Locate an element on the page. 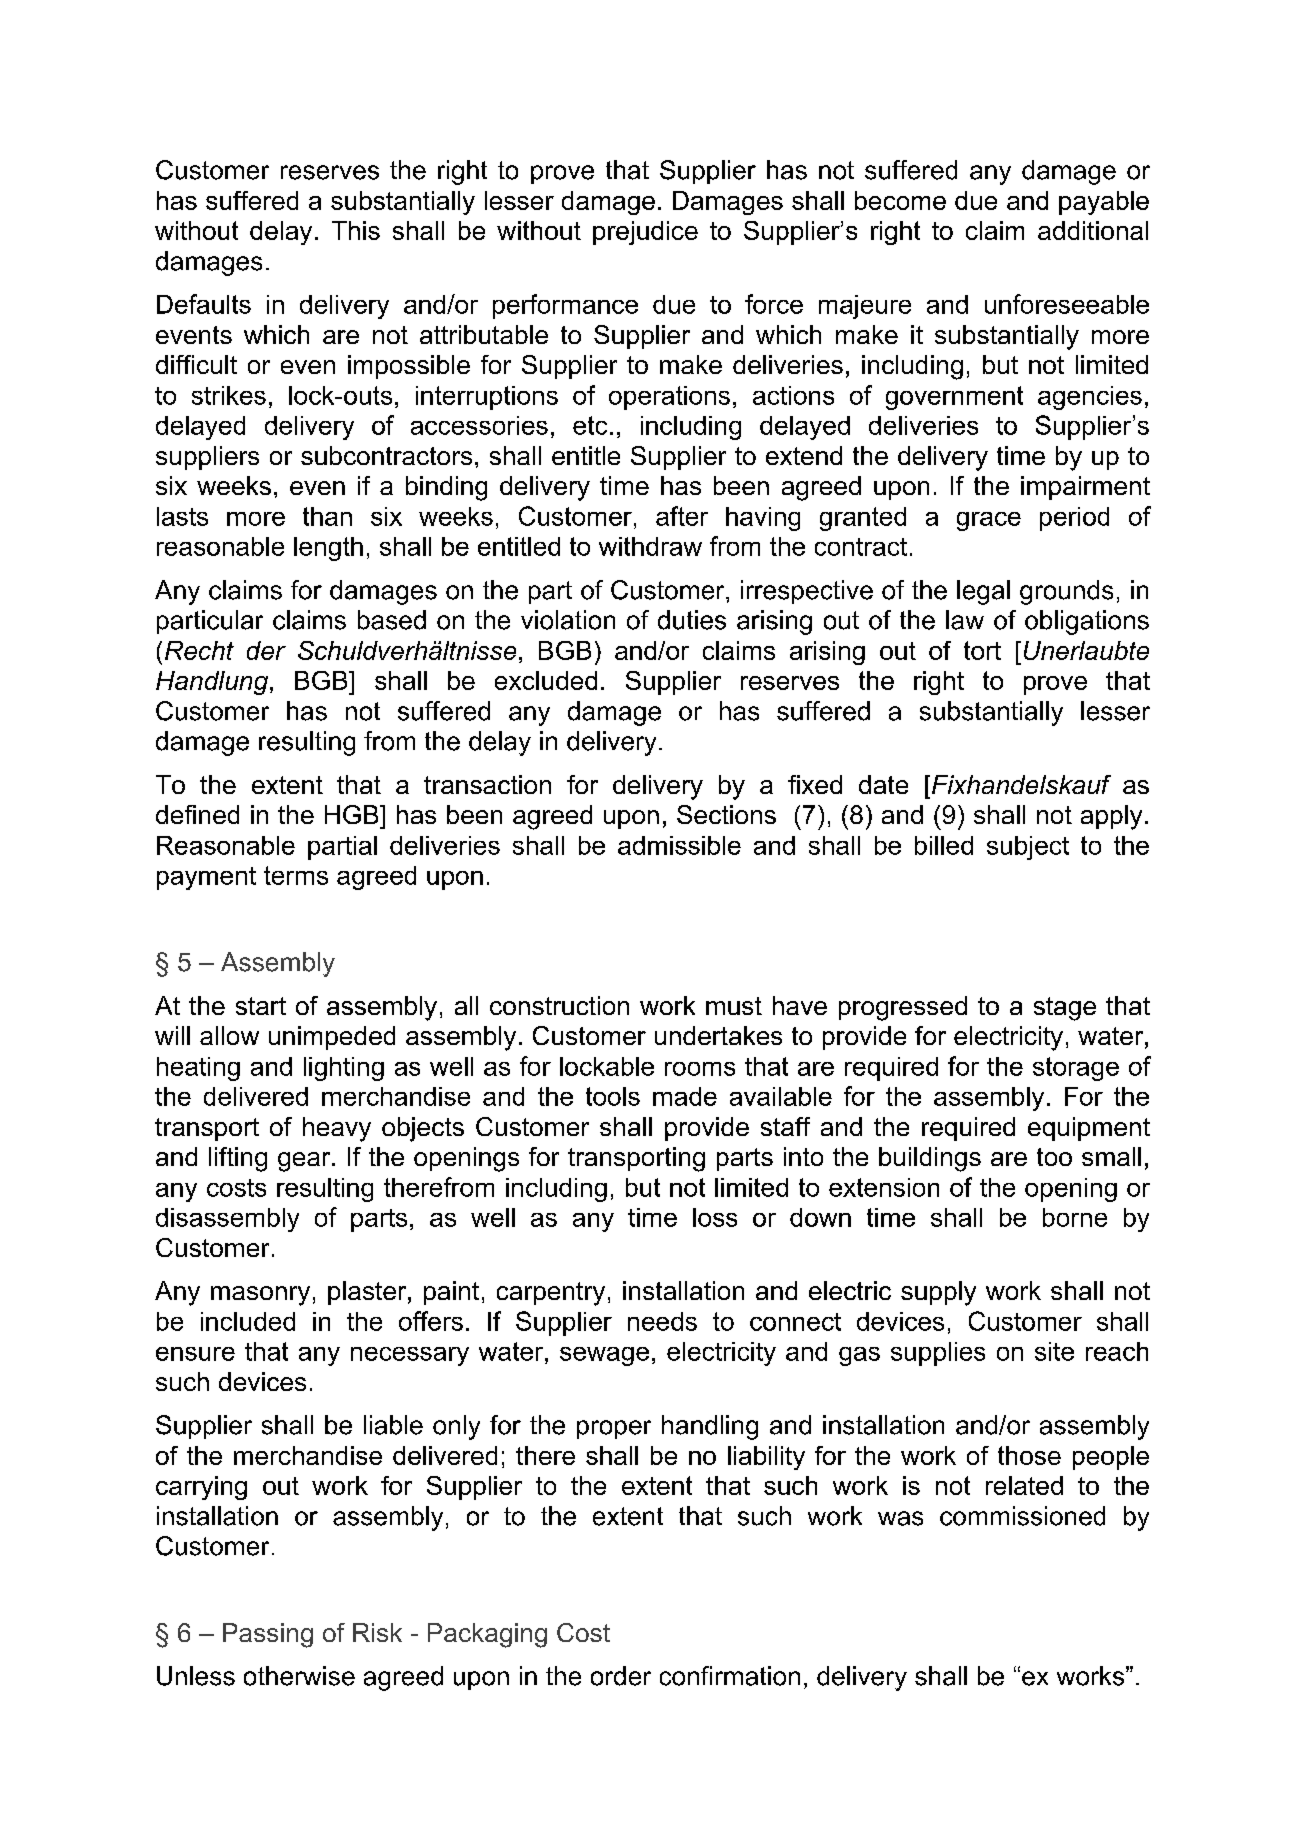 Image resolution: width=1305 pixels, height=1846 pixels. stage is located at coordinates (1065, 1009).
